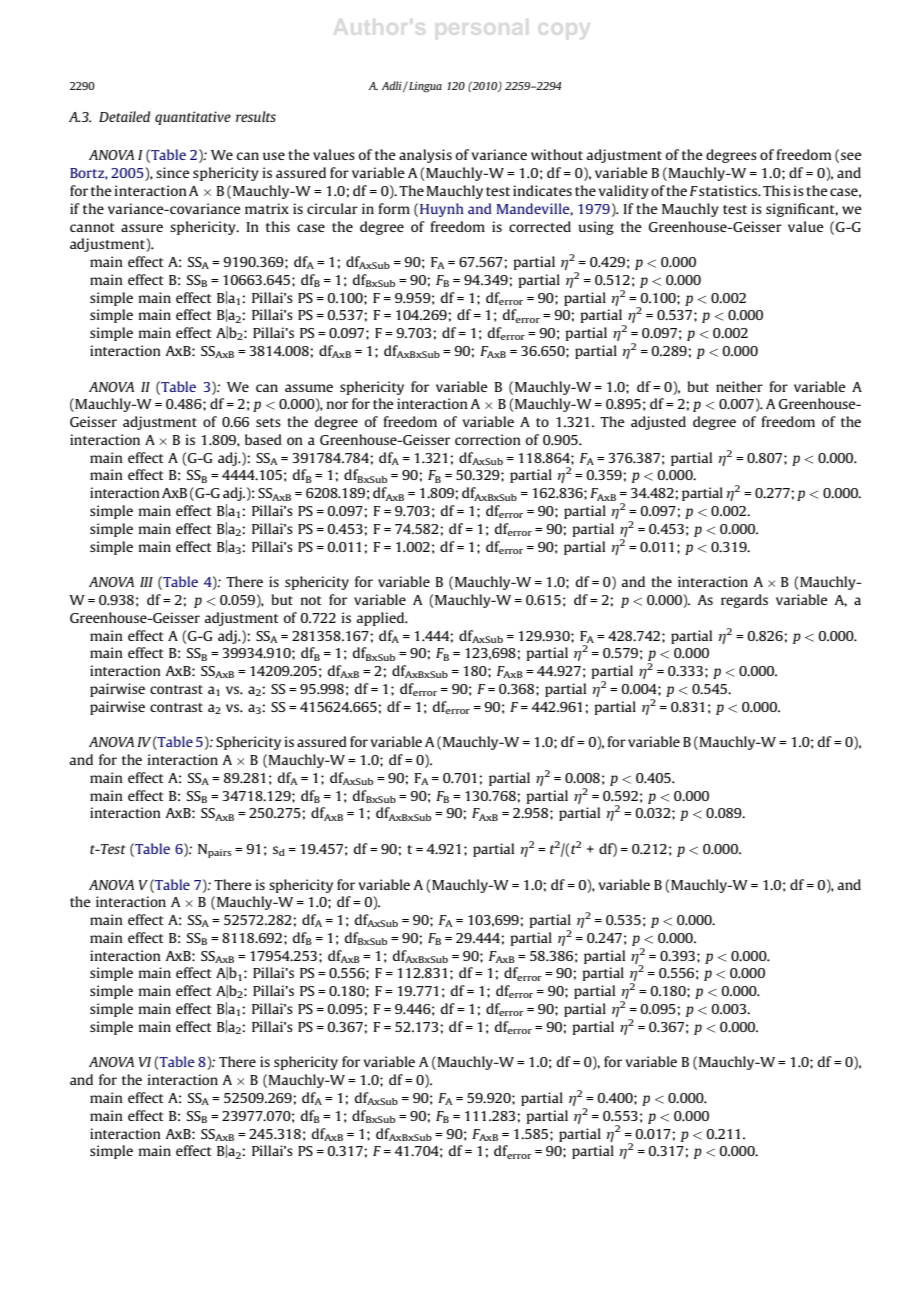  I want to click on correction, so click(488, 439).
